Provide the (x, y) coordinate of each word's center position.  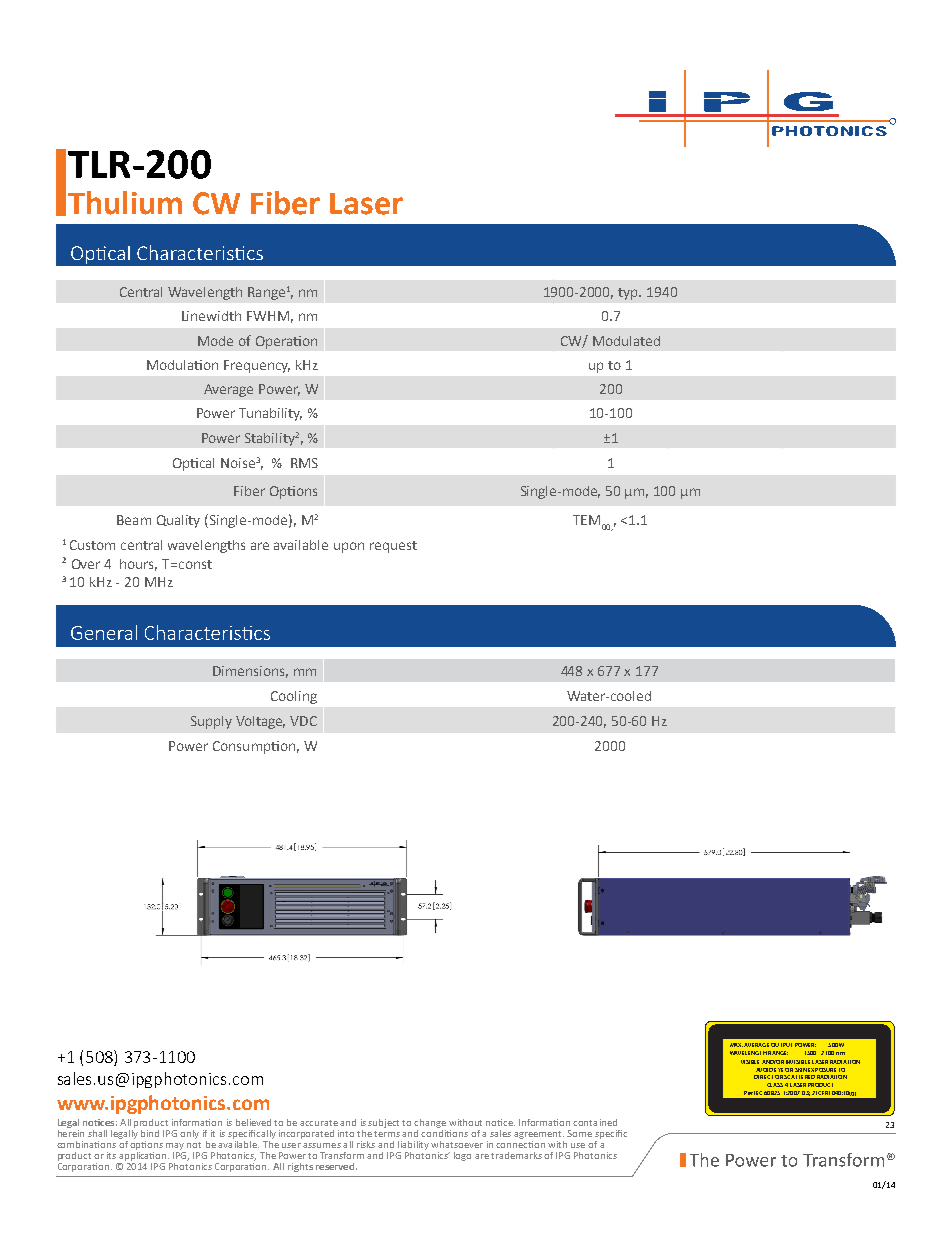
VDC (303, 721)
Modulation (182, 365)
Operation (286, 342)
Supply (211, 722)
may (175, 1146)
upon (349, 547)
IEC (758, 1093)
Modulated (626, 341)
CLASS (775, 1085)
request (393, 547)
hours (138, 565)
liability (413, 1145)
